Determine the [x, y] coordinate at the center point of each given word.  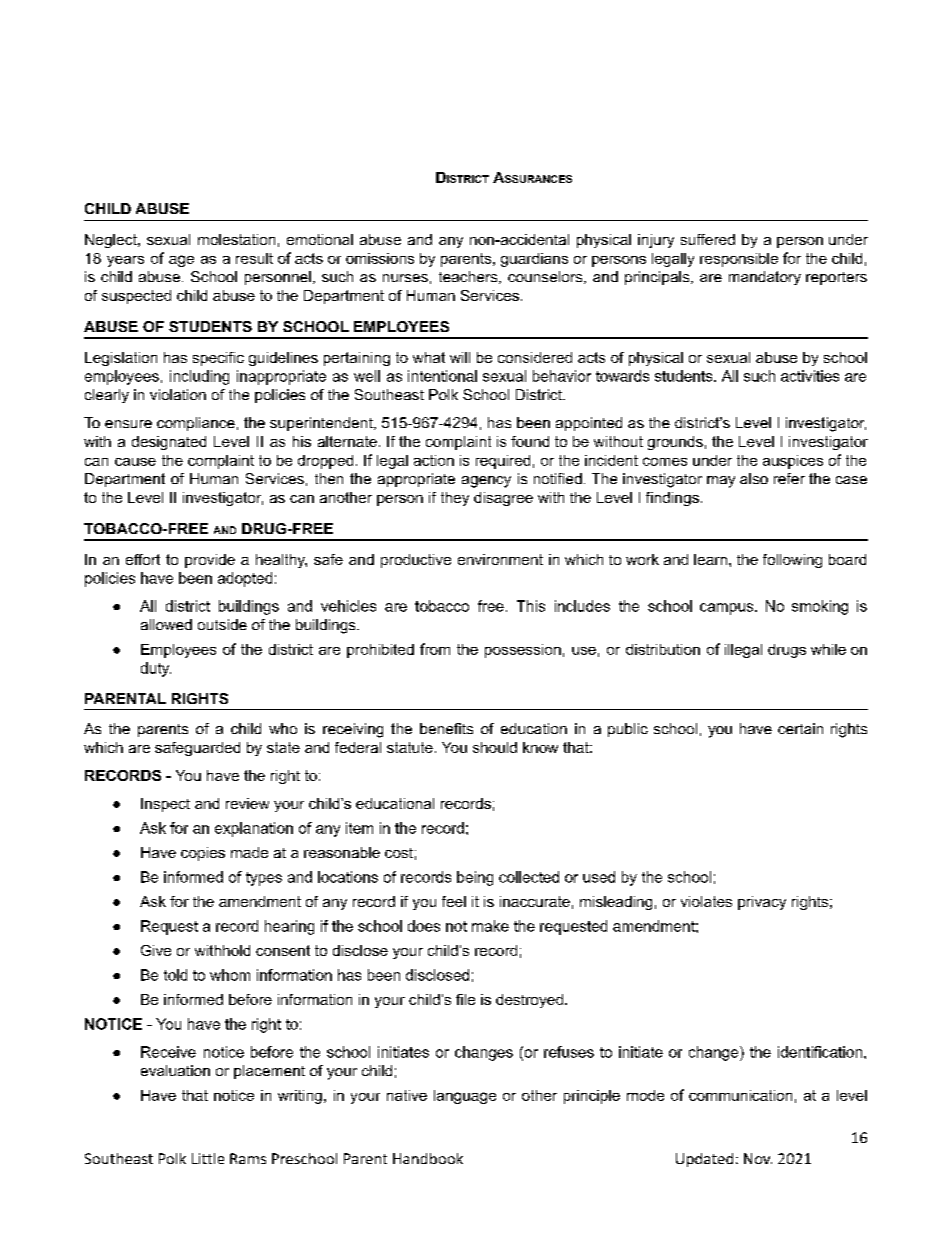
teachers [469, 277]
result [254, 258]
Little [208, 1158]
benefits [446, 728]
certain [800, 728]
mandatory [765, 278]
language [465, 1097]
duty [156, 669]
